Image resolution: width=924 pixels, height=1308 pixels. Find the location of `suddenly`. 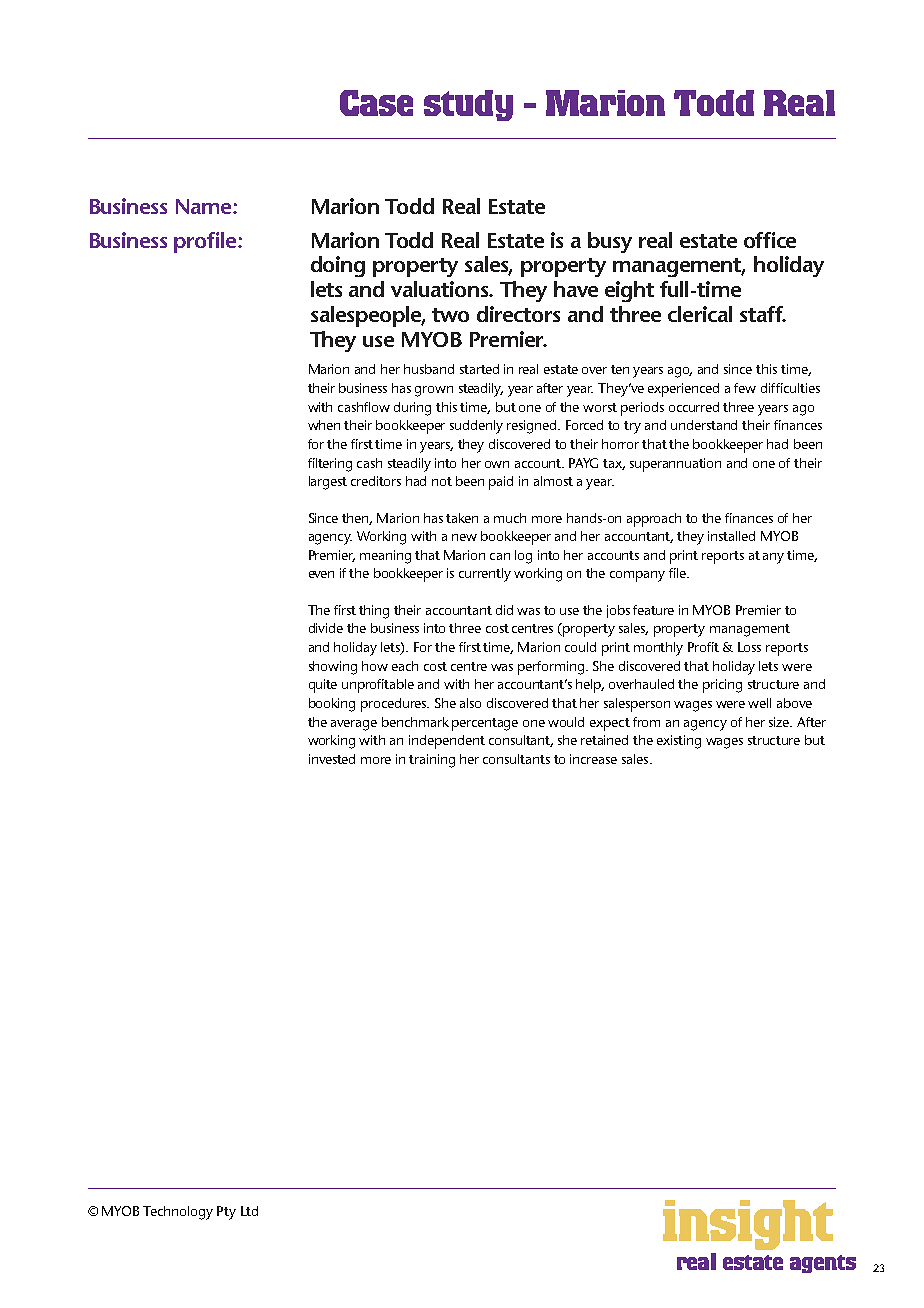

suddenly is located at coordinates (476, 427).
